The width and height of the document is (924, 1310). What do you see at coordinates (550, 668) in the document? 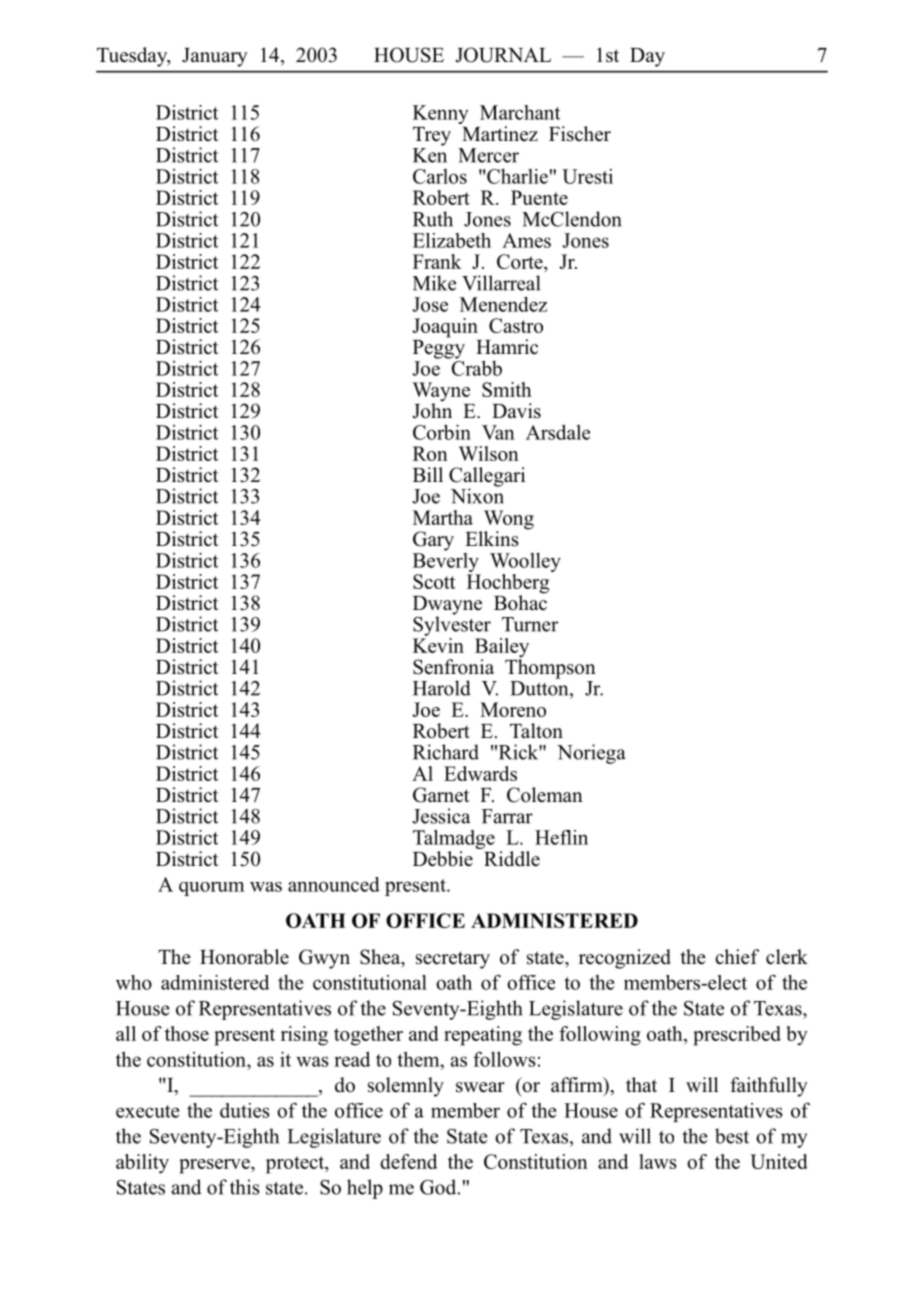
I see `Thompson` at bounding box center [550, 668].
